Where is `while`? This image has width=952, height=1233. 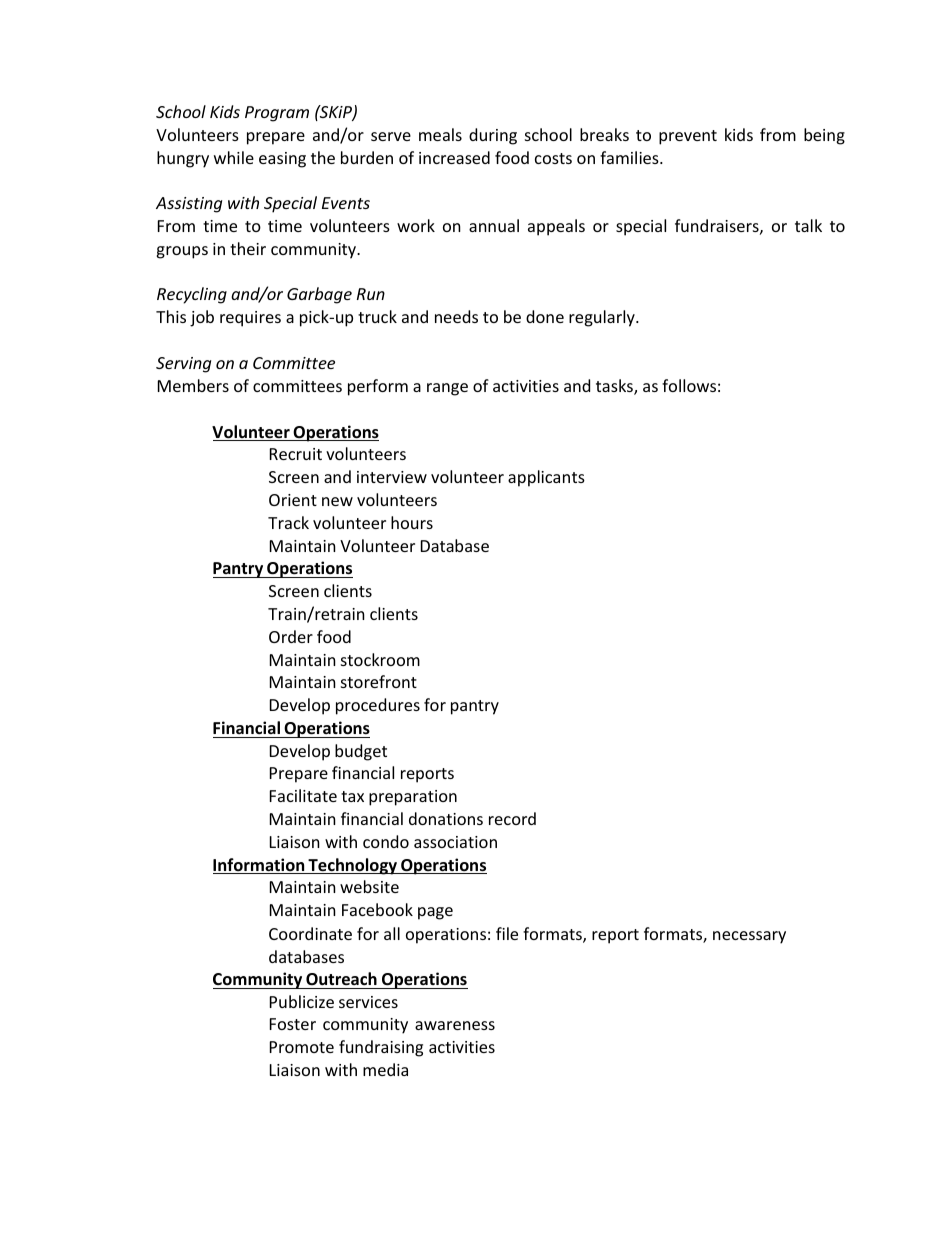 while is located at coordinates (234, 157).
